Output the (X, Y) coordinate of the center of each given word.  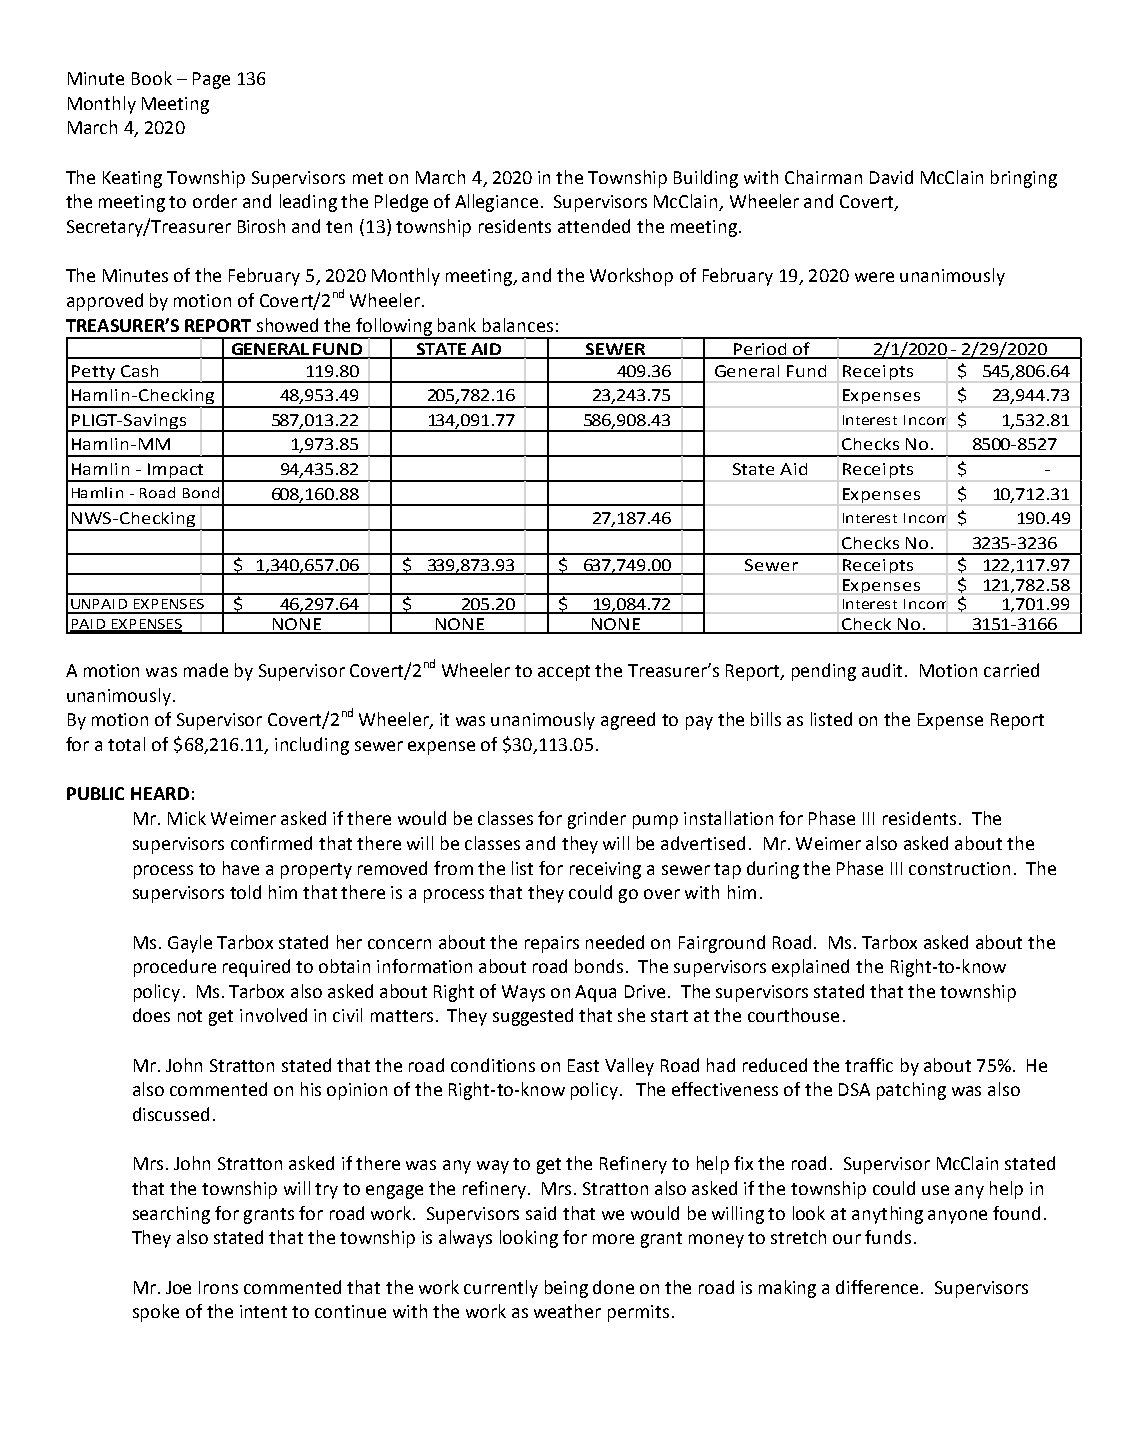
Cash (139, 371)
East (583, 1065)
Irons (218, 1287)
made (206, 670)
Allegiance (496, 203)
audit (884, 670)
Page (211, 80)
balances (518, 325)
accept (564, 673)
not (190, 1016)
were (874, 277)
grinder (597, 820)
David (891, 177)
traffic (869, 1065)
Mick (187, 818)
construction (959, 868)
